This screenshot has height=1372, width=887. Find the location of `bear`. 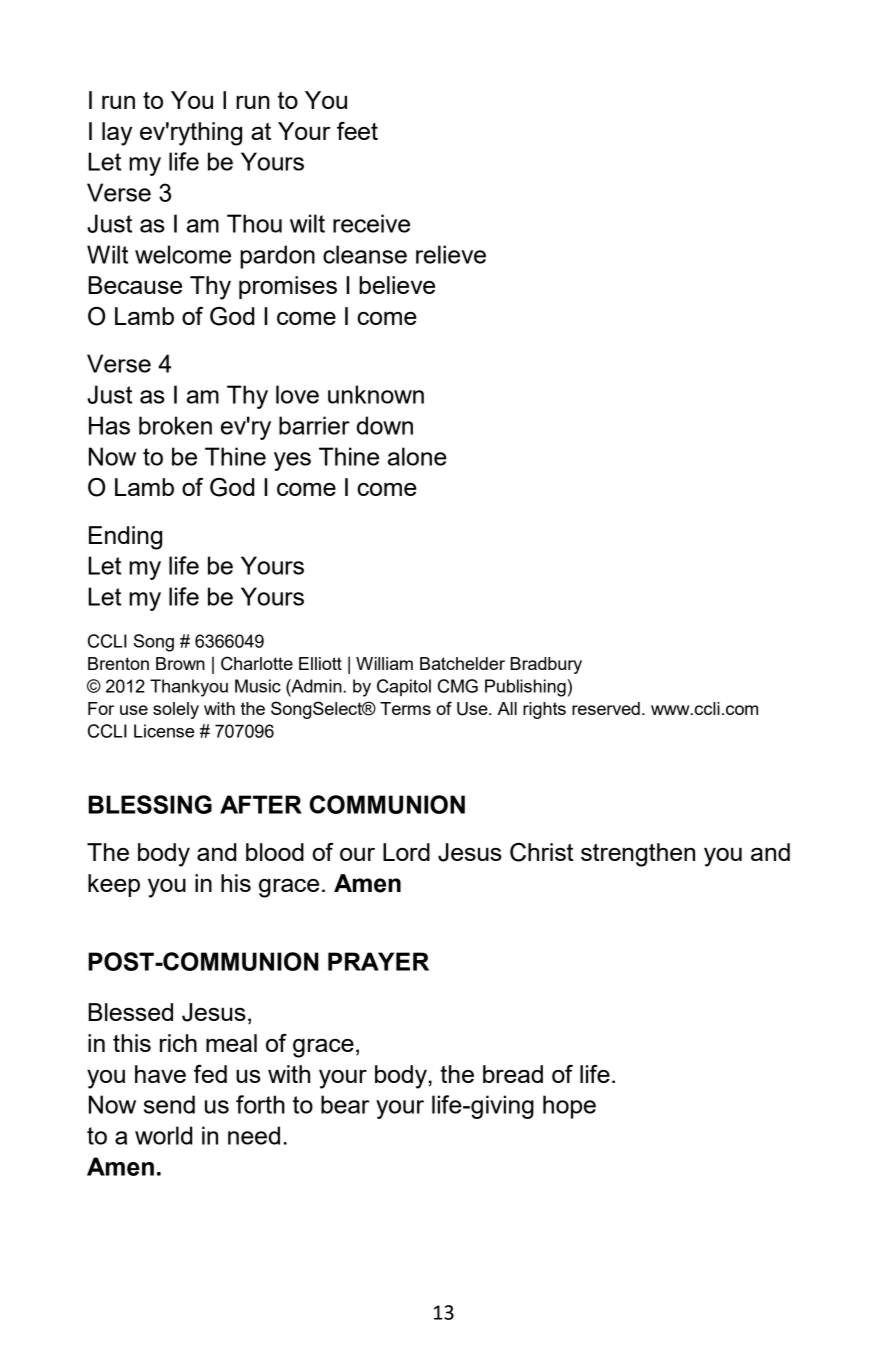

bear is located at coordinates (345, 1104).
